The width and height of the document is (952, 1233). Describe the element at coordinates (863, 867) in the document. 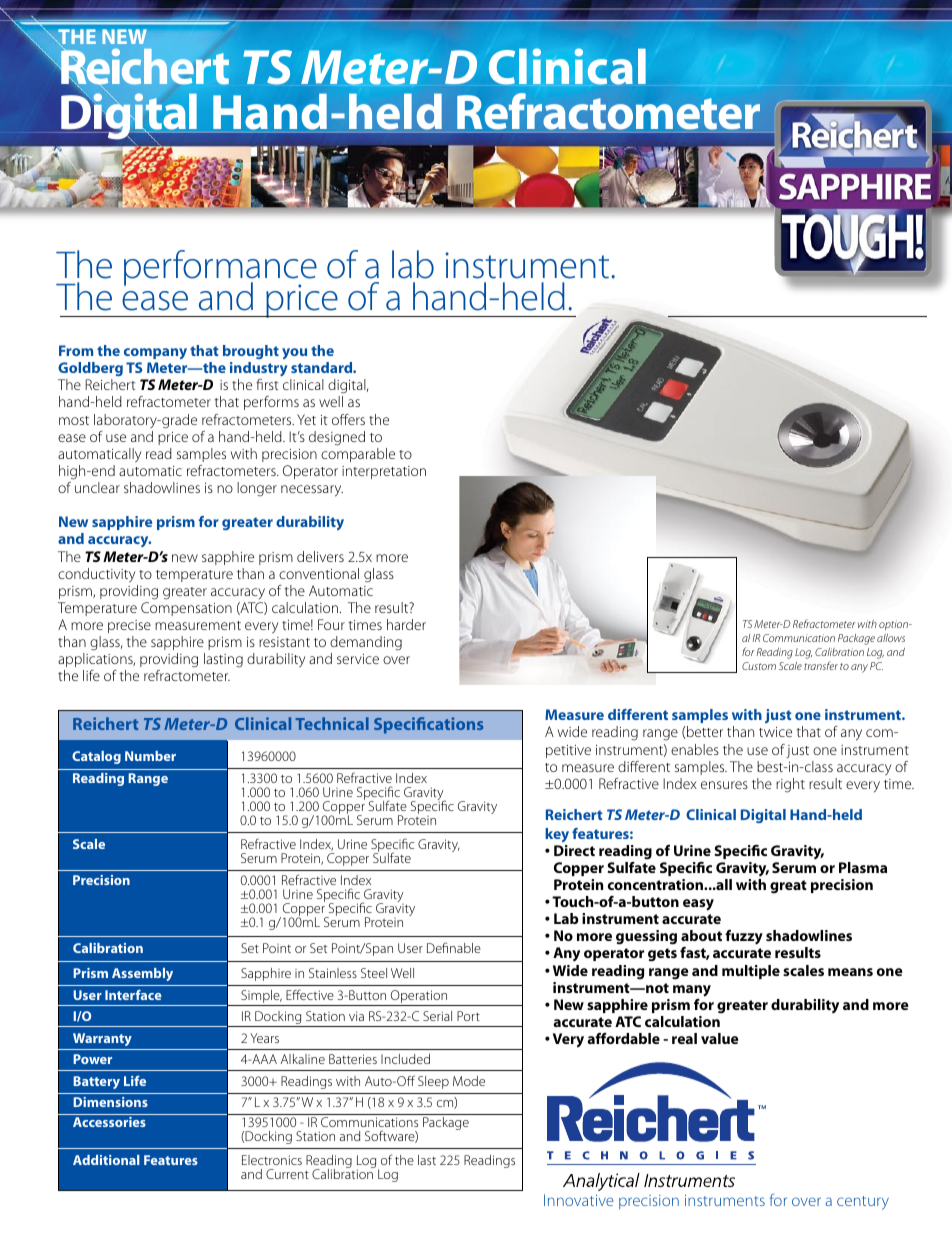

I see `Plasma` at that location.
